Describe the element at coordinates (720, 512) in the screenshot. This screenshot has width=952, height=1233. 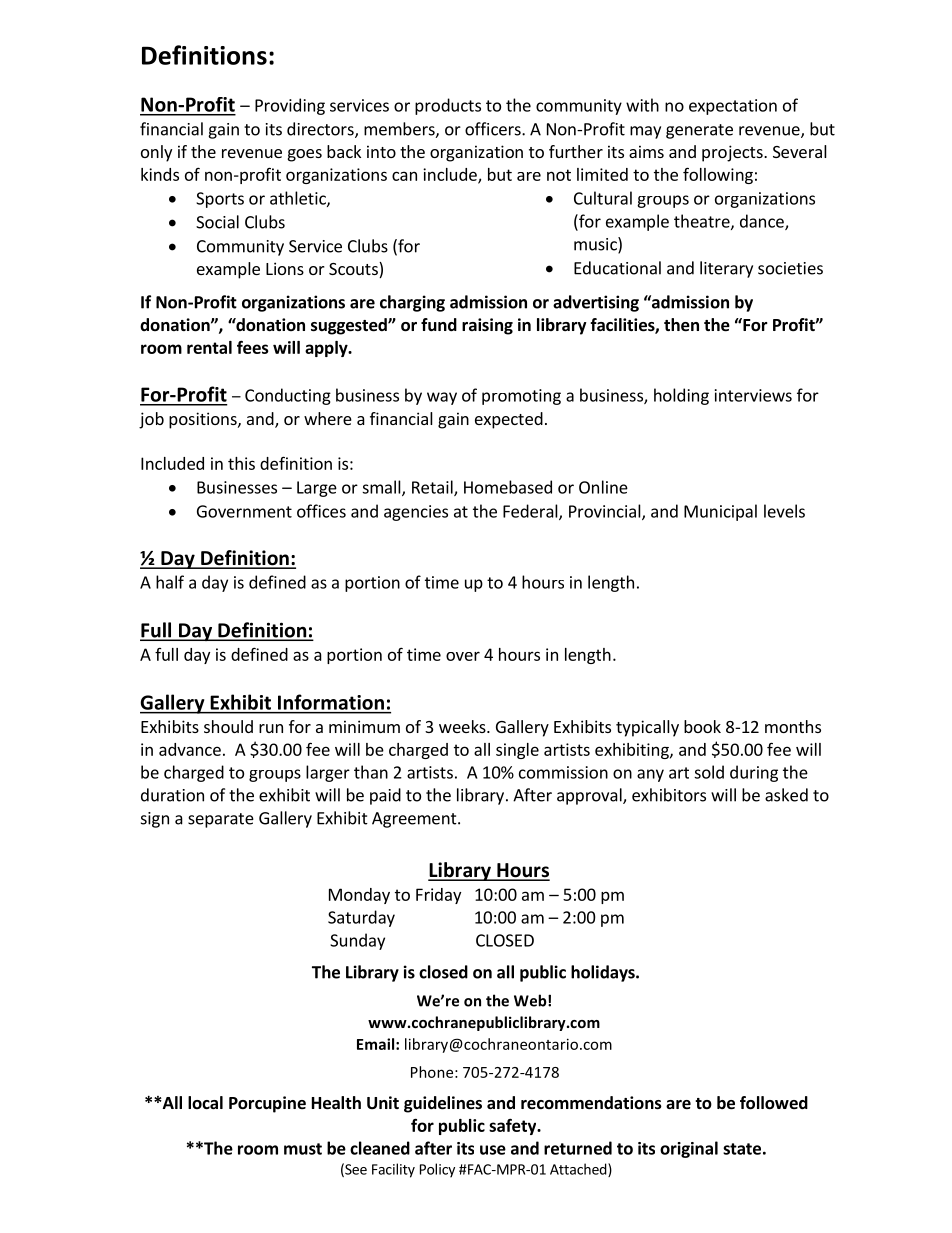
I see `Municipal` at that location.
